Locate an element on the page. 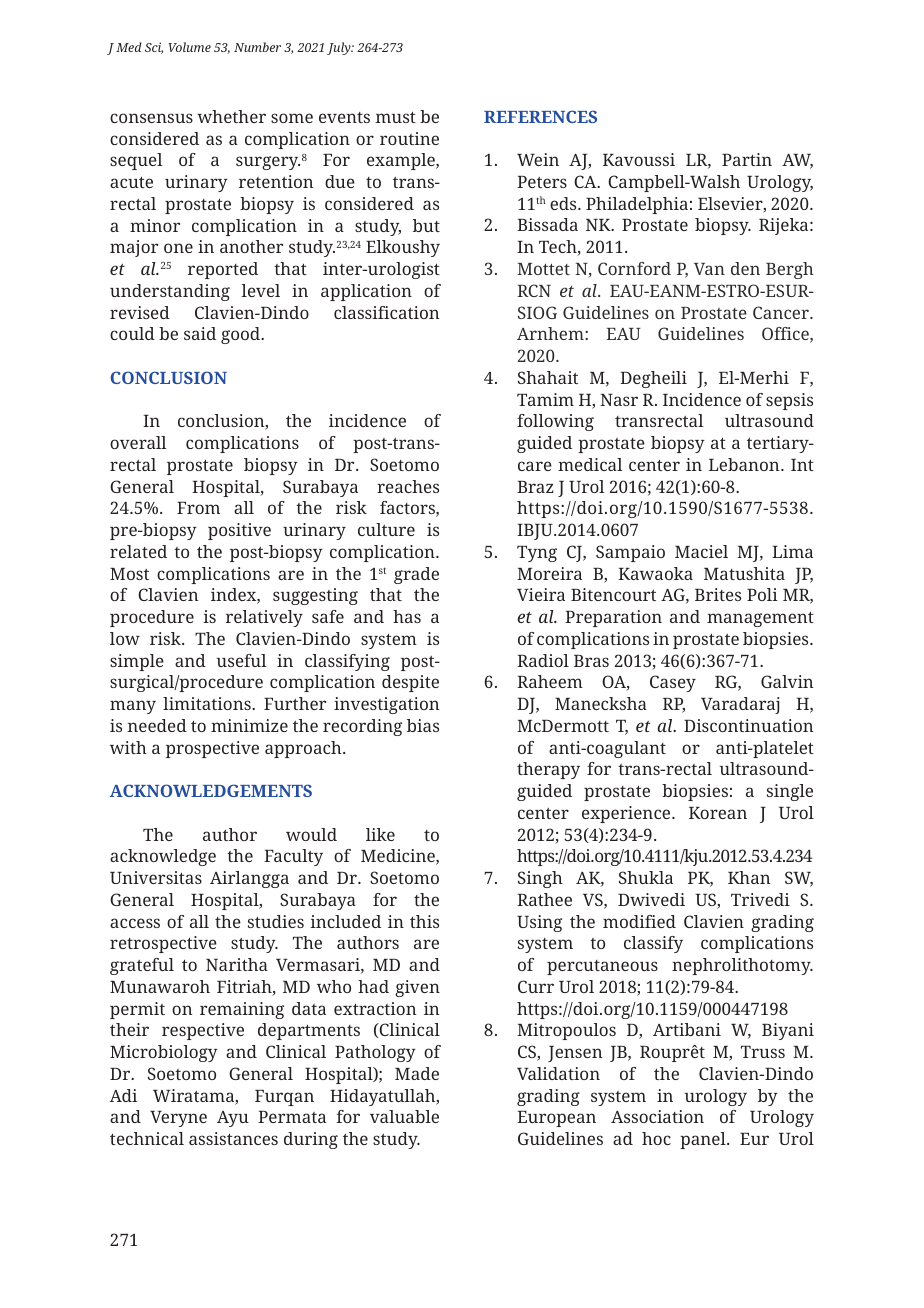 The width and height of the image is (924, 1308). Volume is located at coordinates (189, 47).
